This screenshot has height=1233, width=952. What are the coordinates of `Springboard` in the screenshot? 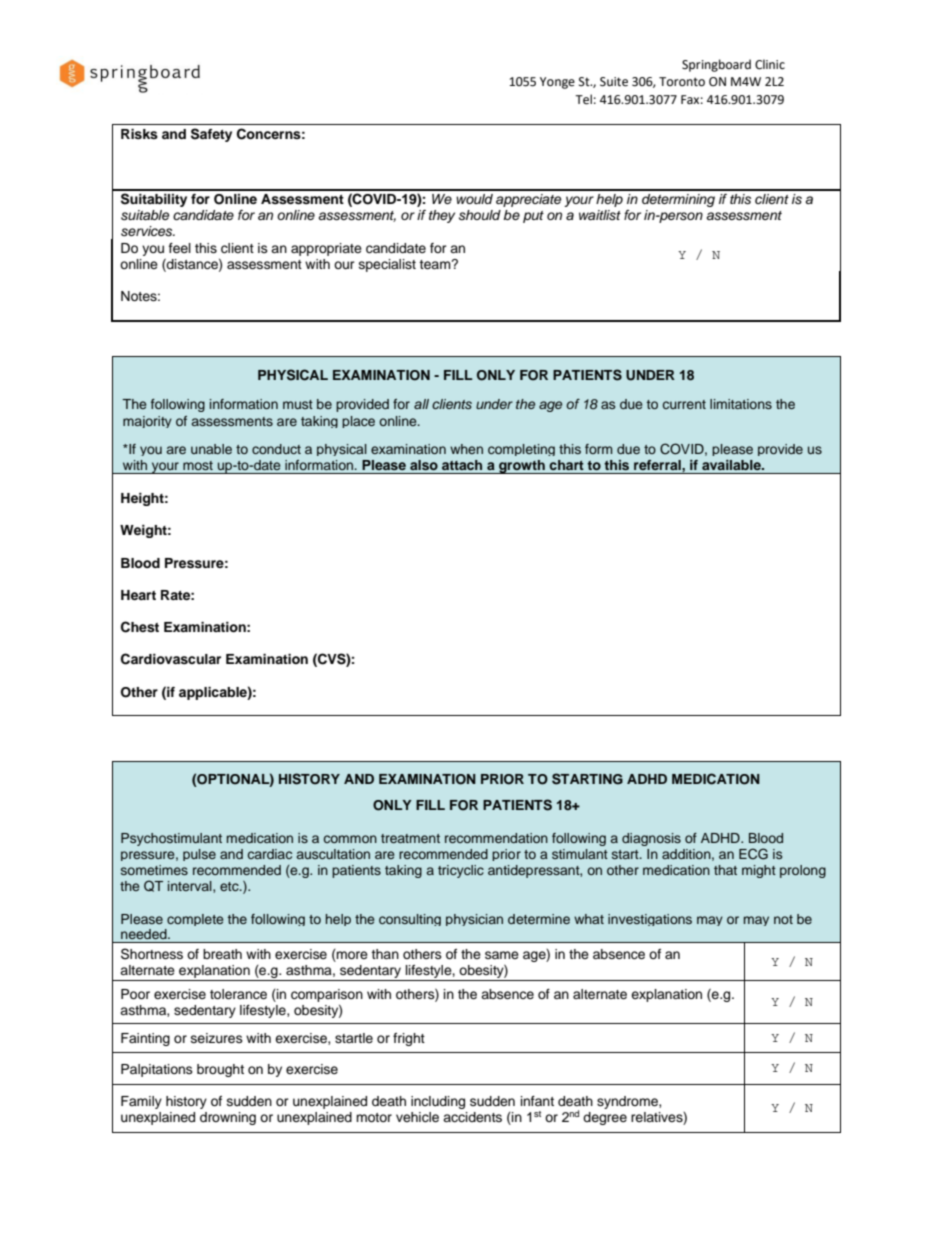 It's located at (716, 65).
